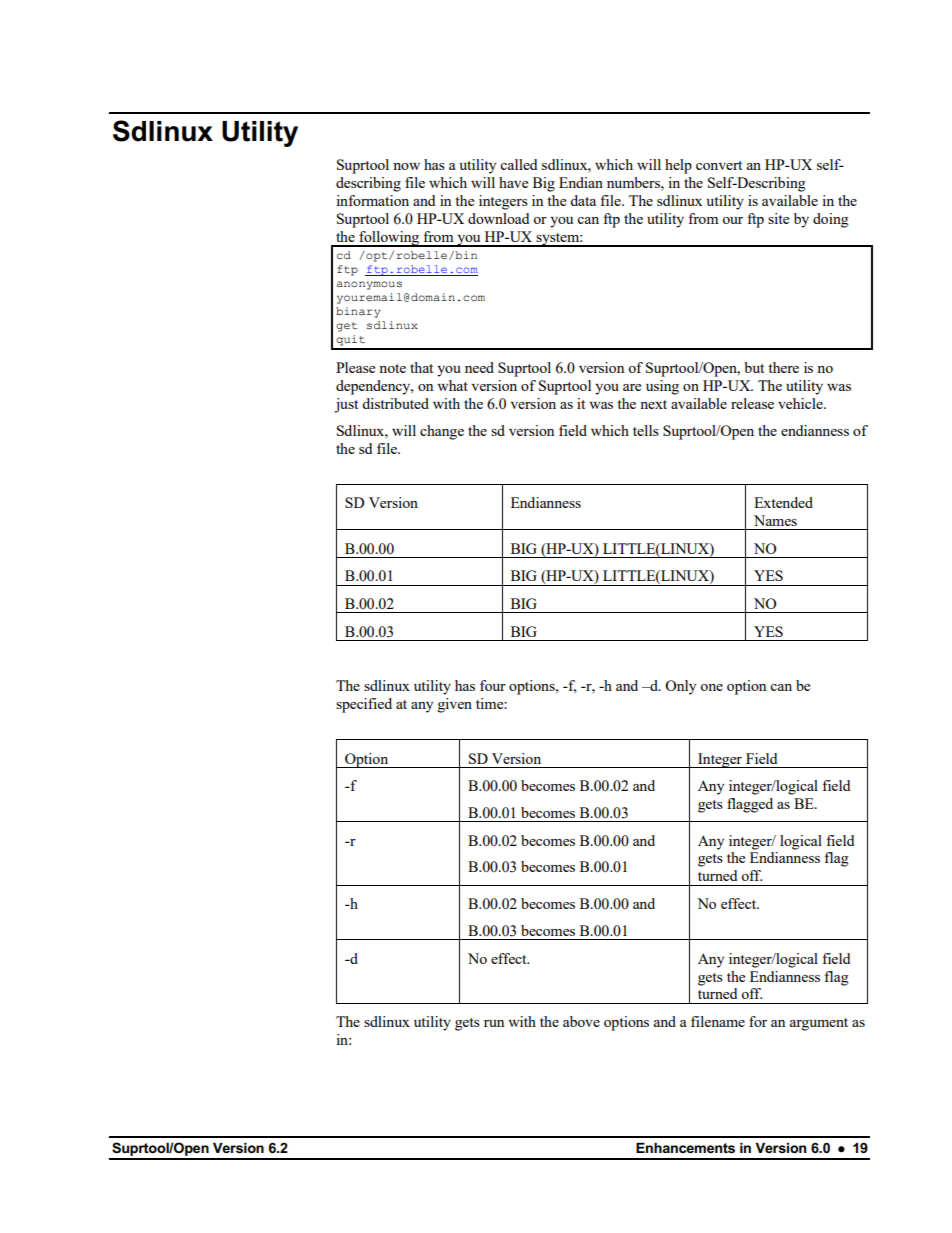  Describe the element at coordinates (494, 1023) in the screenshot. I see `run` at that location.
